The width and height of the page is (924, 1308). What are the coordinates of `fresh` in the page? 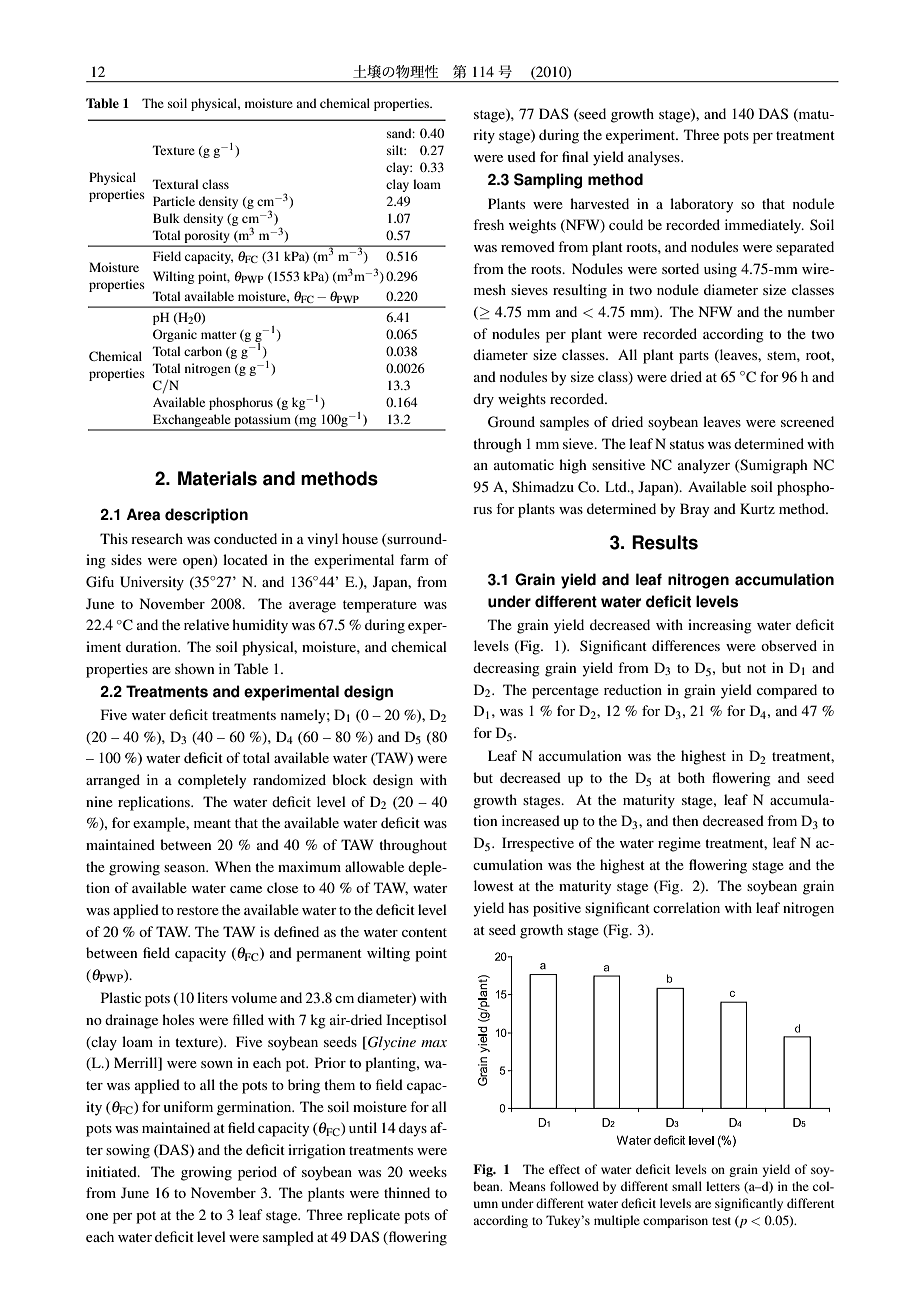 It's located at (488, 224).
